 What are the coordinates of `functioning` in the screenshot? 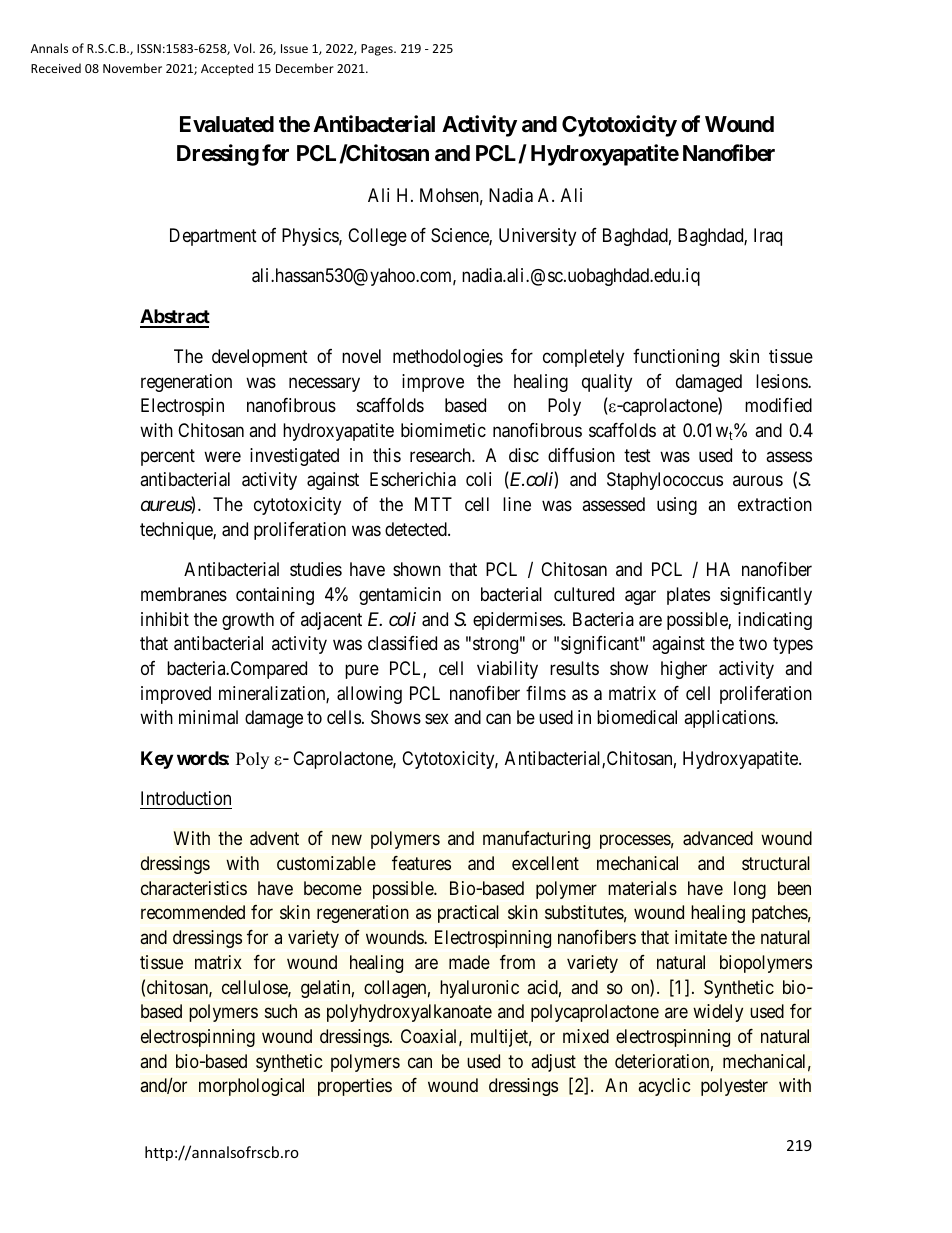 It's located at (676, 358).
